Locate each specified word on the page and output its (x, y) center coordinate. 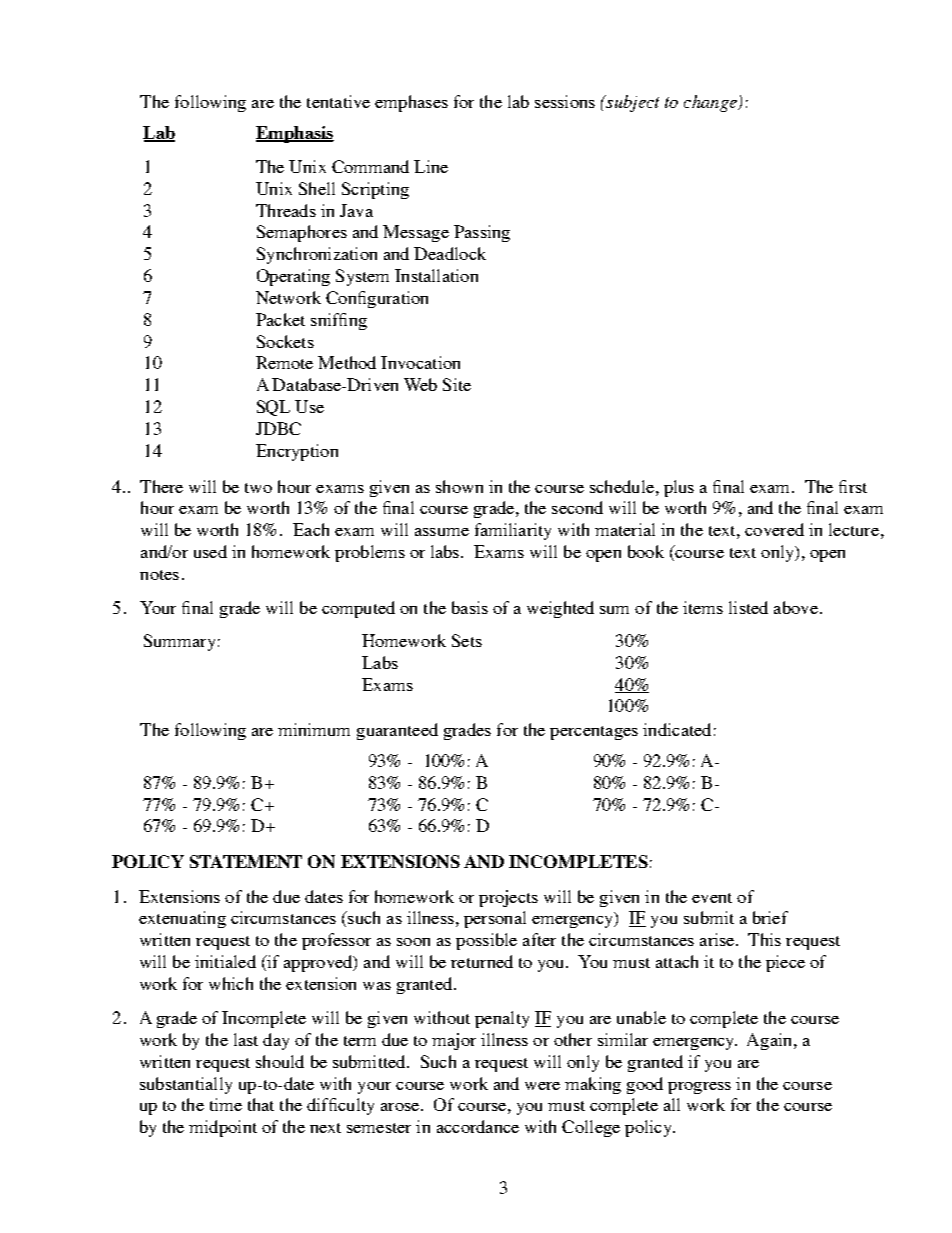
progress (699, 1088)
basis (470, 607)
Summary (179, 642)
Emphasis (295, 134)
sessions (565, 101)
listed (748, 607)
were (542, 1086)
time (226, 1104)
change (711, 103)
